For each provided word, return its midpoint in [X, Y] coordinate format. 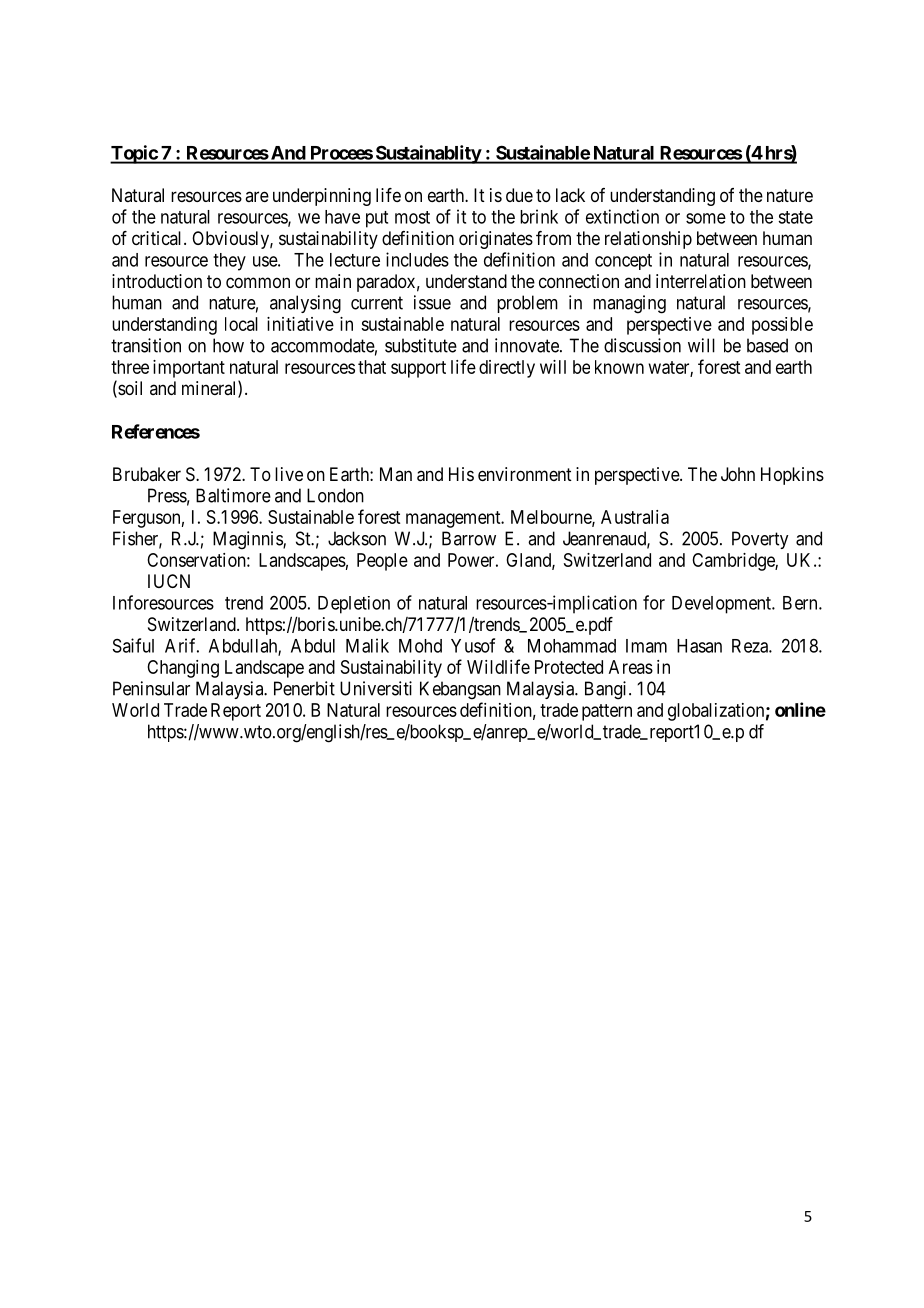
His [461, 474]
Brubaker [147, 474]
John [738, 474]
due [519, 195]
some [706, 218]
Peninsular [151, 688]
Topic [134, 154]
